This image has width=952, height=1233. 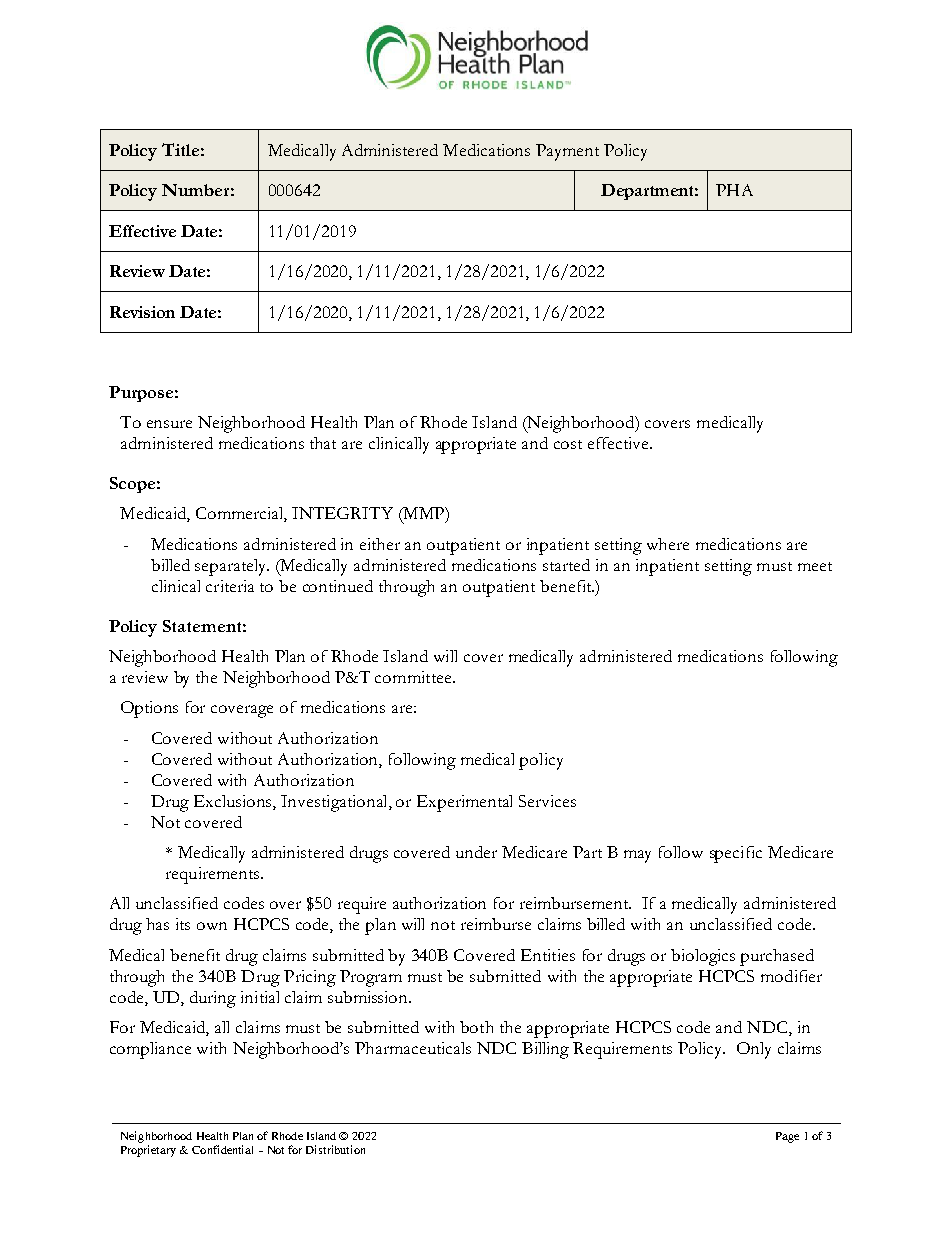 What do you see at coordinates (230, 586) in the image?
I see `criteria` at bounding box center [230, 586].
